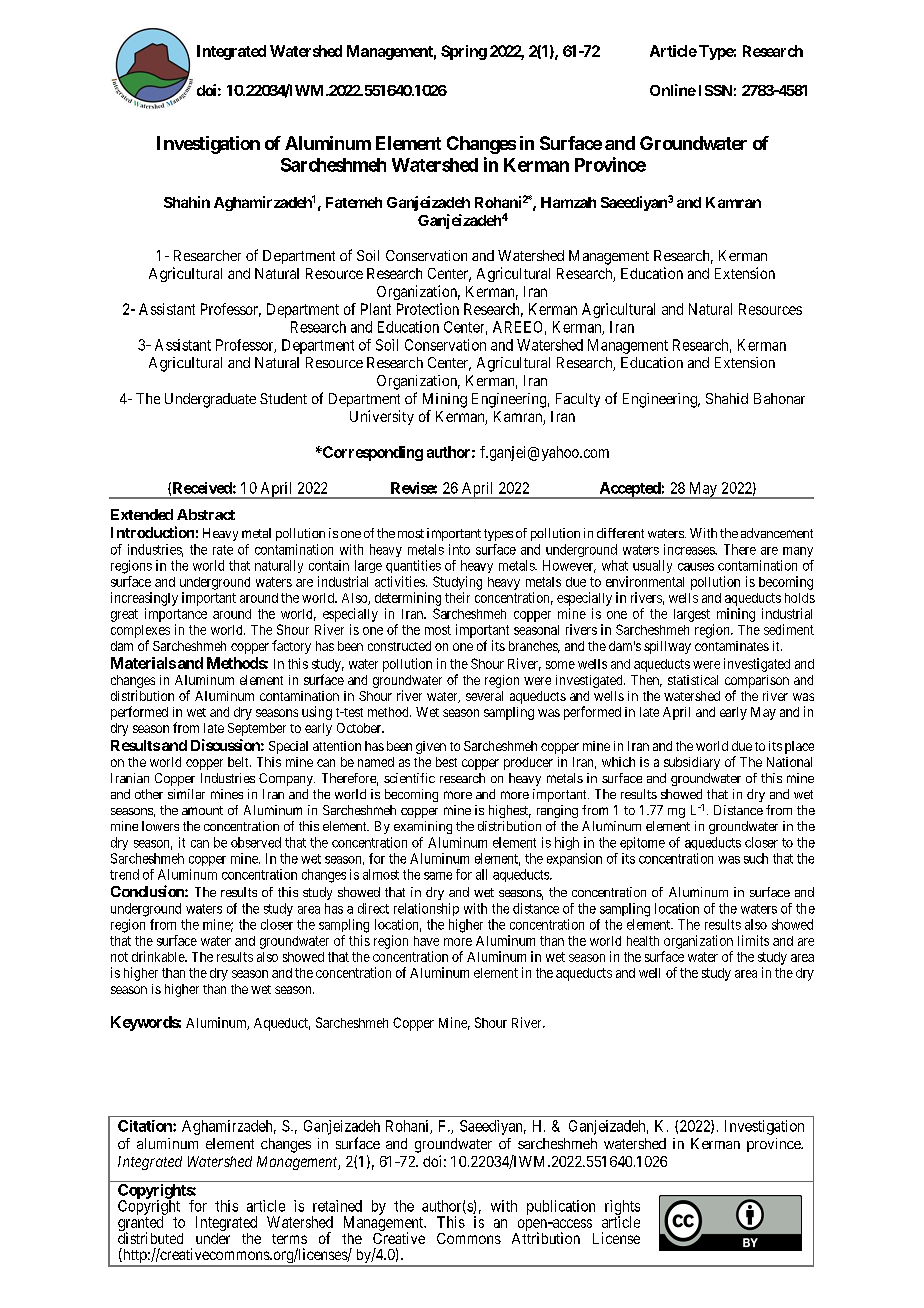  I want to click on same, so click(438, 876).
